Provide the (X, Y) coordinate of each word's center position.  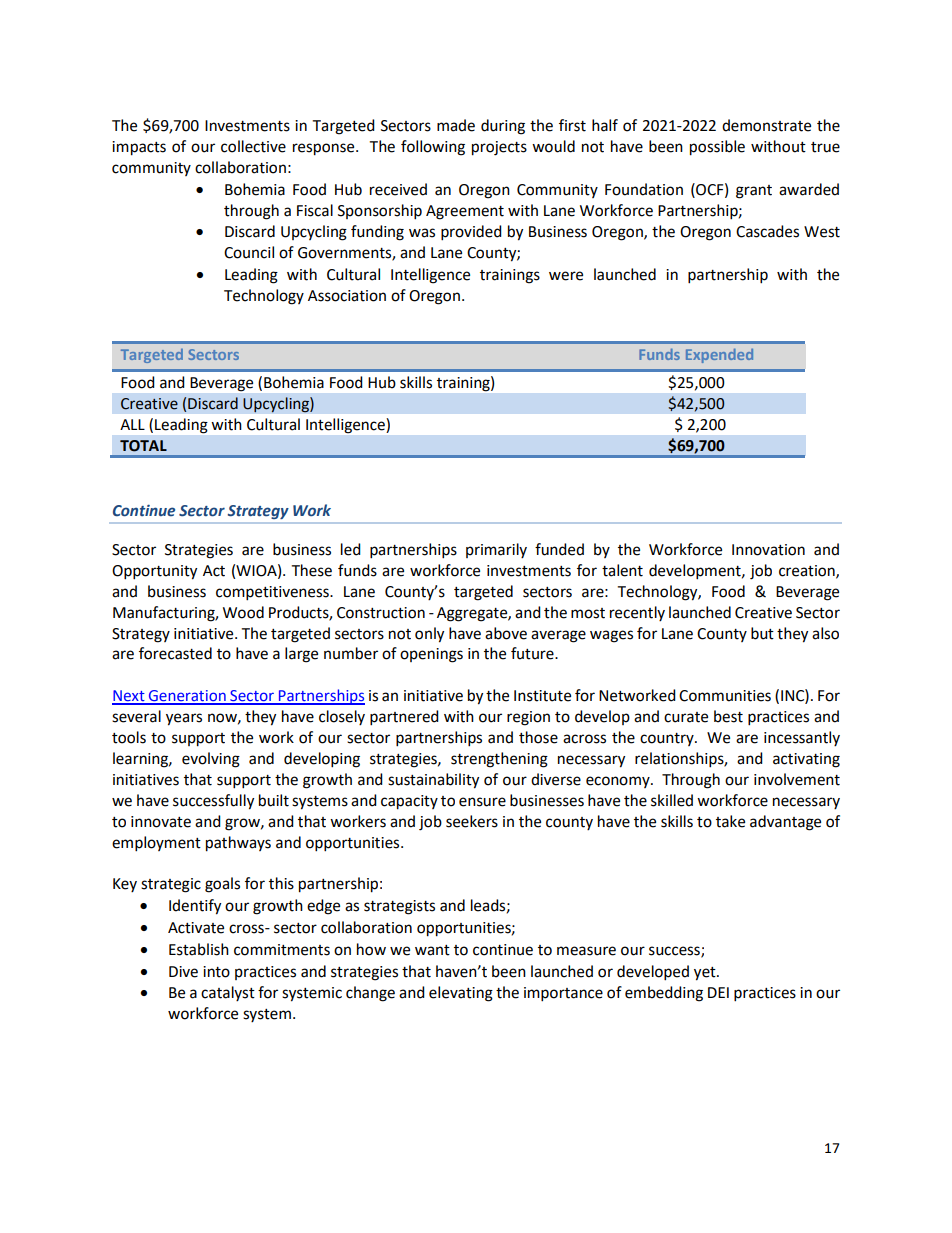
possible (717, 148)
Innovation (768, 550)
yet (706, 974)
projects (499, 148)
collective (253, 146)
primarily (496, 550)
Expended (719, 356)
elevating (461, 994)
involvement (797, 779)
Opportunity (154, 572)
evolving (211, 760)
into (216, 972)
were (566, 276)
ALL (132, 424)
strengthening (499, 760)
